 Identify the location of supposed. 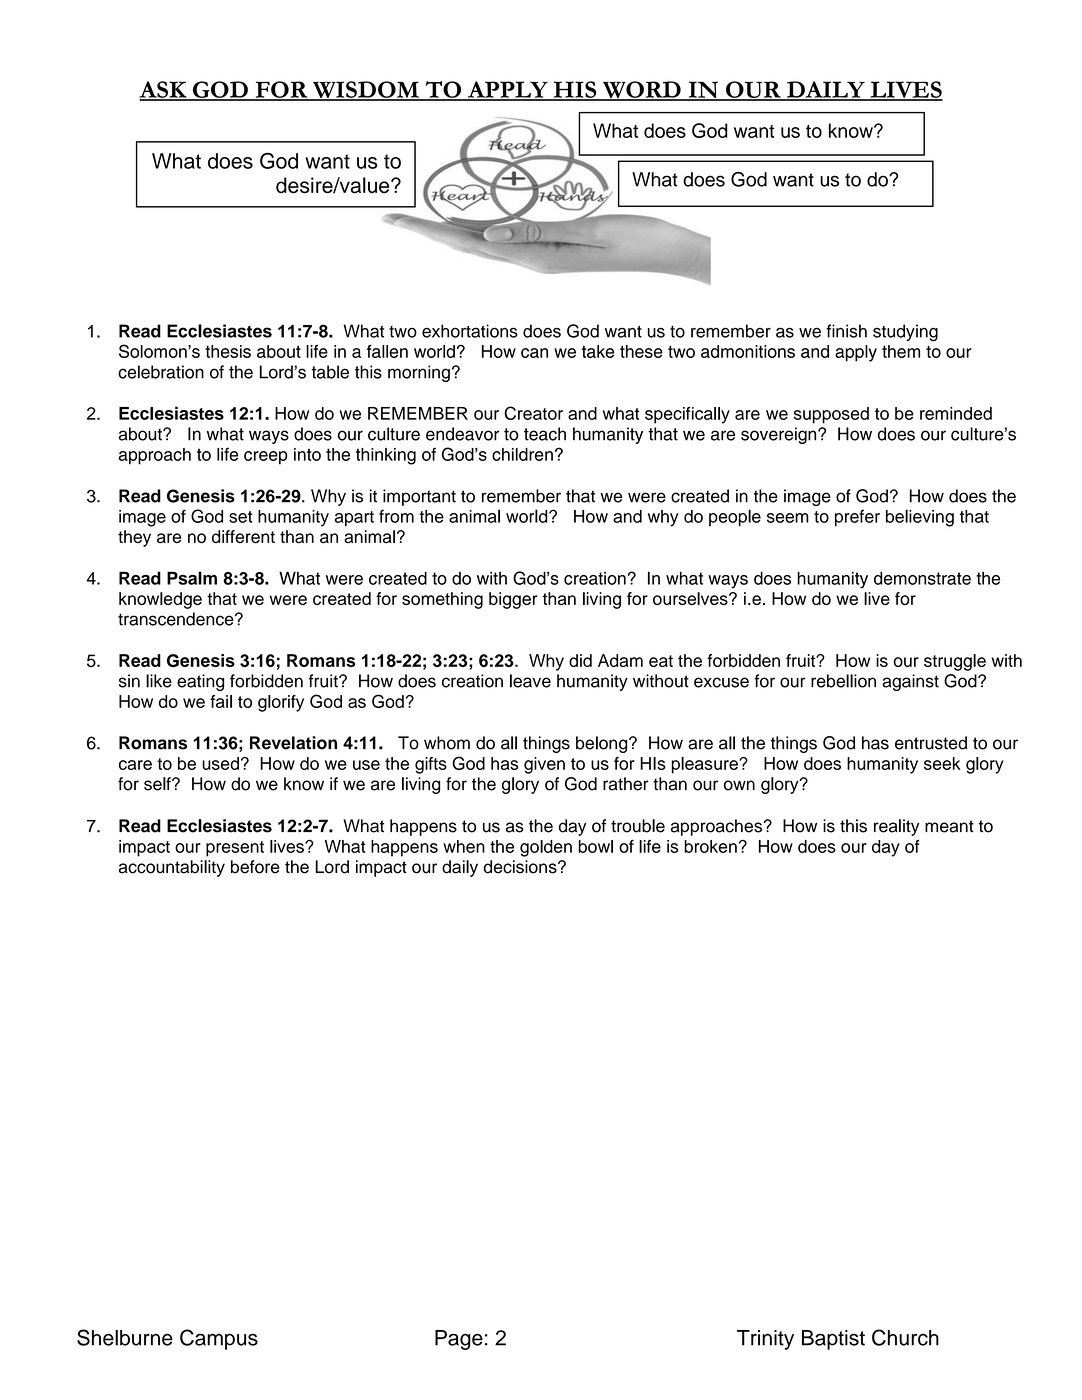
(831, 415).
